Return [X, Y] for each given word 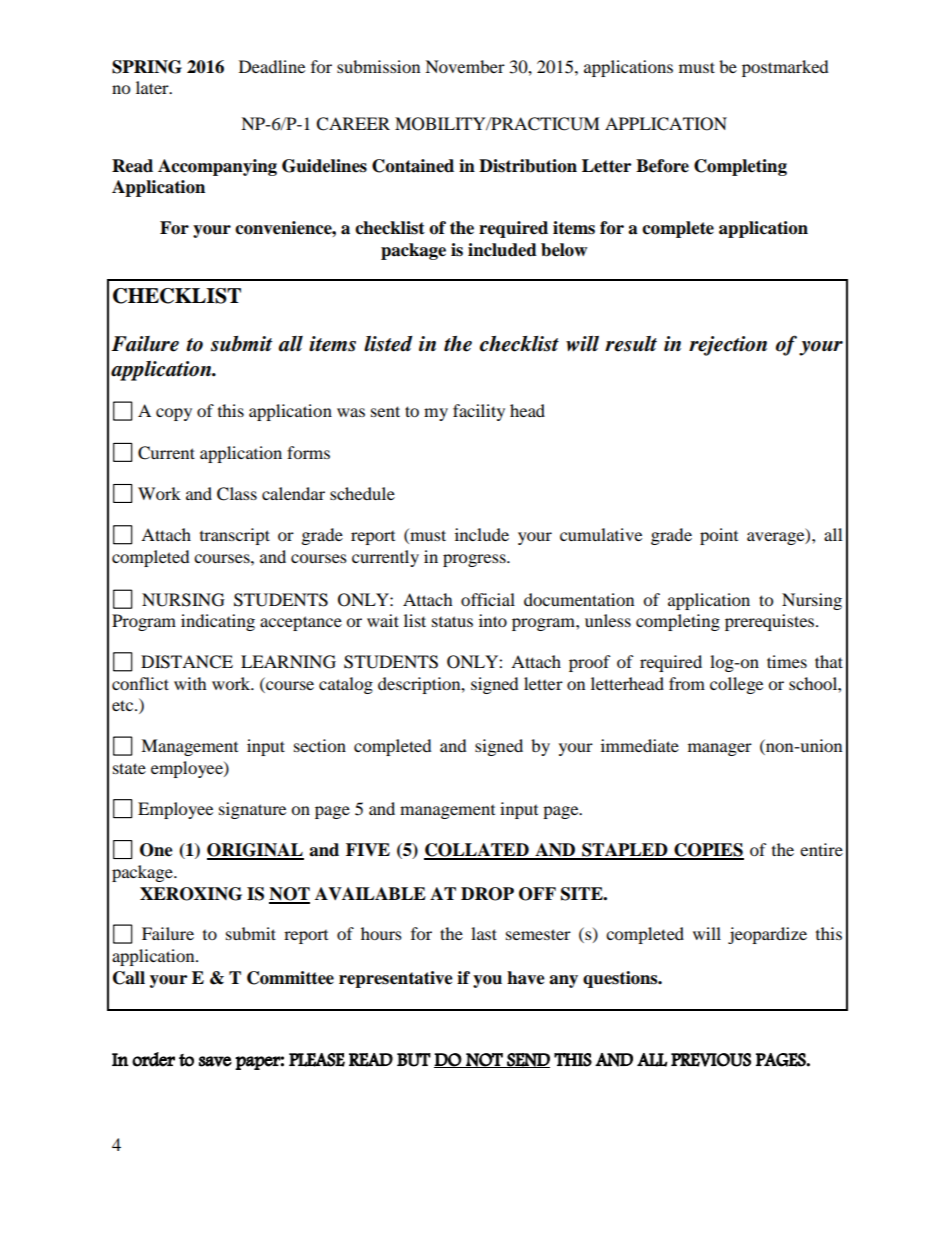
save [215, 1061]
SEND [527, 1060]
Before [662, 166]
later [153, 87]
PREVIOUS [711, 1060]
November [465, 66]
